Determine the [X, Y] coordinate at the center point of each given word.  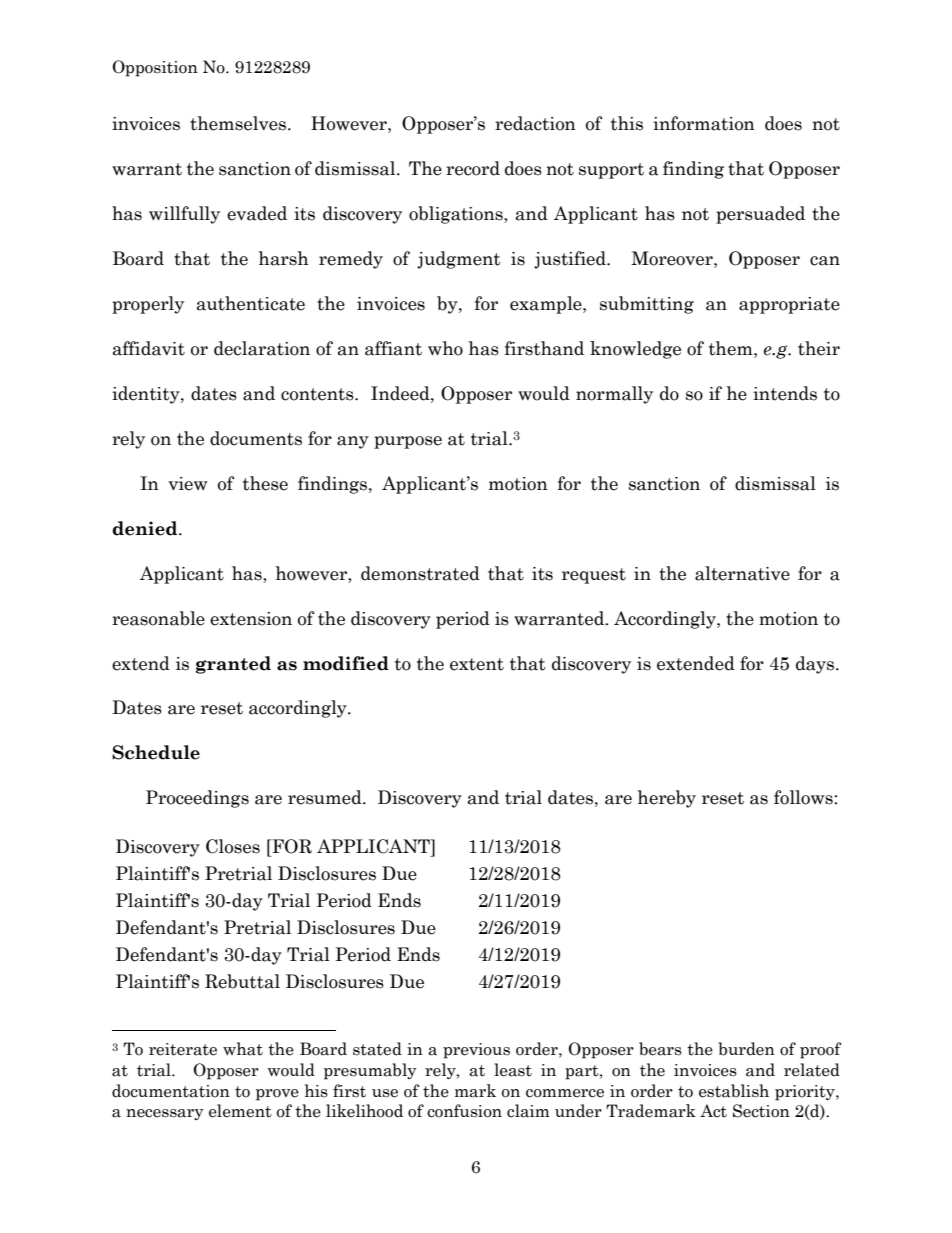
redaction [535, 123]
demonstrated [420, 573]
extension [251, 619]
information [704, 123]
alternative [742, 573]
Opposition [155, 68]
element [240, 1111]
